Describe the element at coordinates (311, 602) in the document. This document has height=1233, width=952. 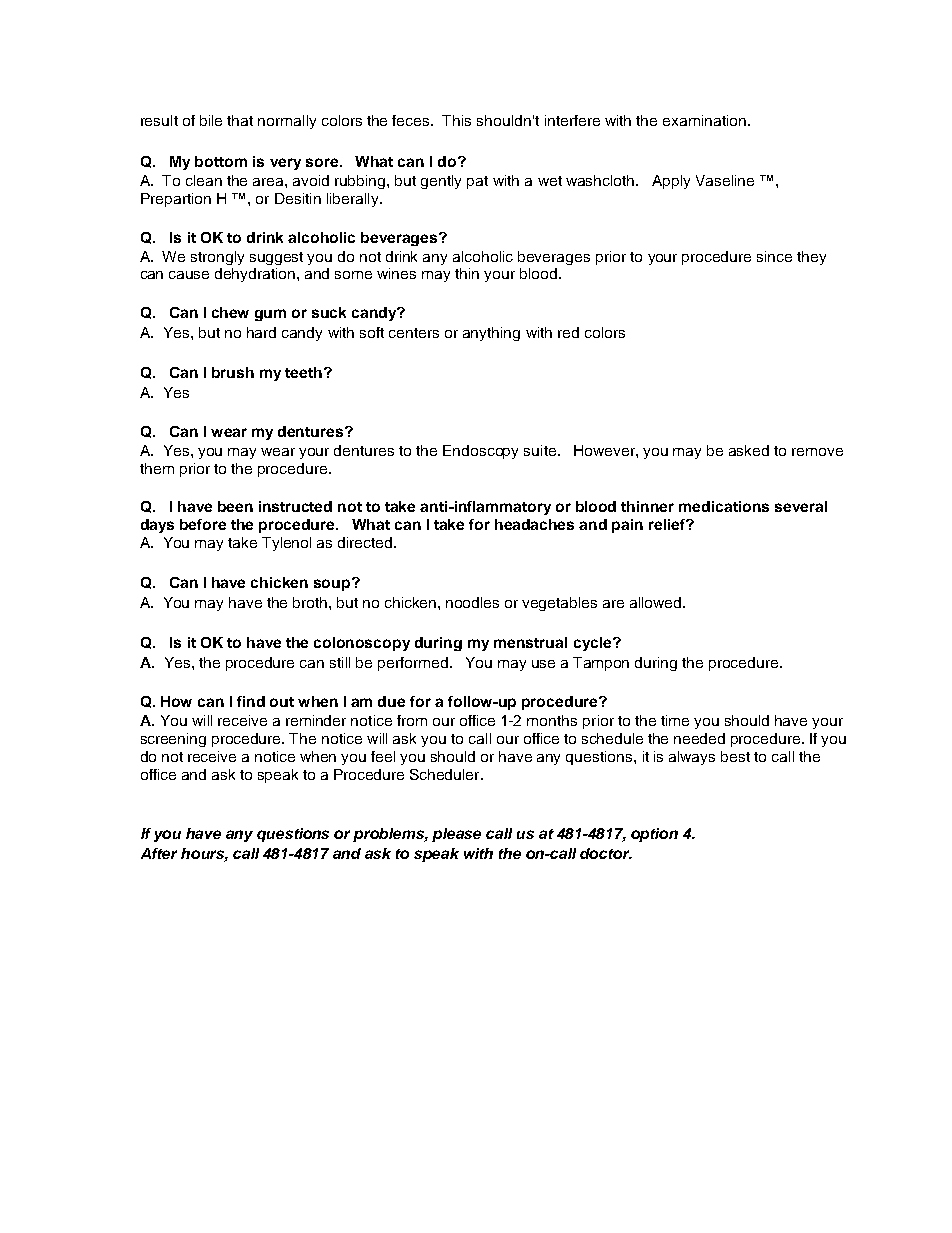
I see `broth` at that location.
